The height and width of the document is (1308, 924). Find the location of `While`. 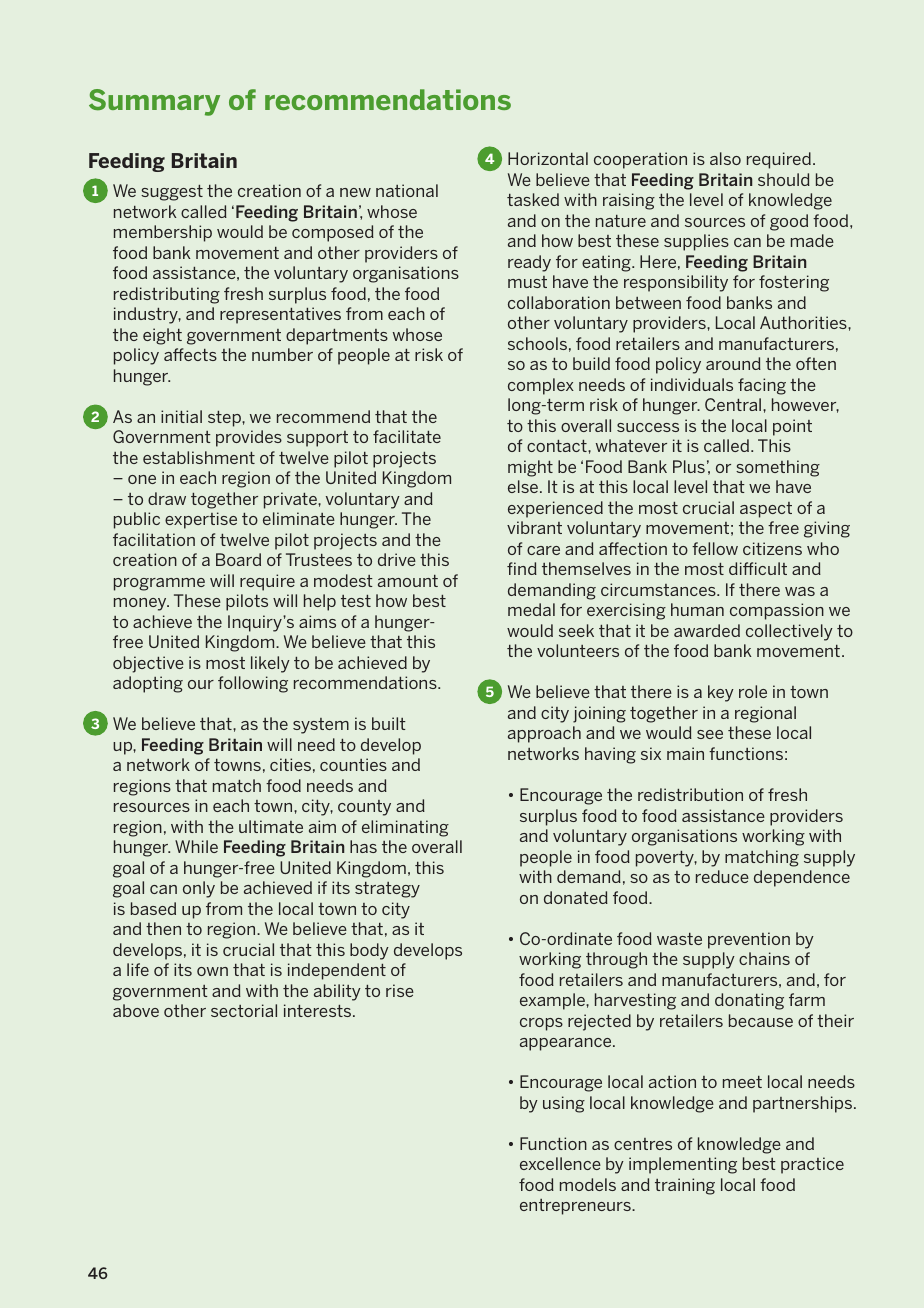

While is located at coordinates (196, 846).
